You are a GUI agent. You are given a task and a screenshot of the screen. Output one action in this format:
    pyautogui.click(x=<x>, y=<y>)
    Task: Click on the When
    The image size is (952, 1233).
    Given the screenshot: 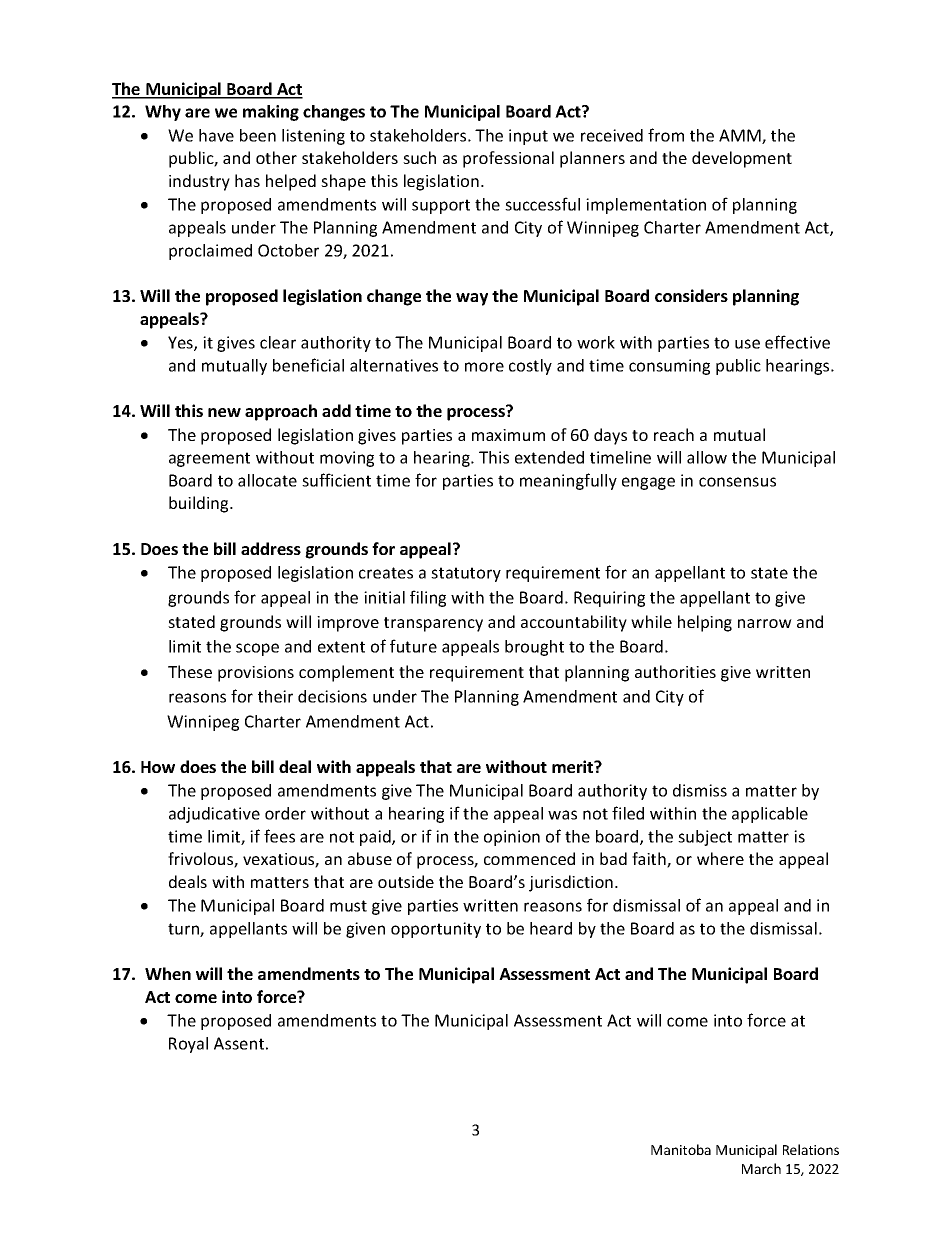 What is the action you would take?
    pyautogui.click(x=168, y=973)
